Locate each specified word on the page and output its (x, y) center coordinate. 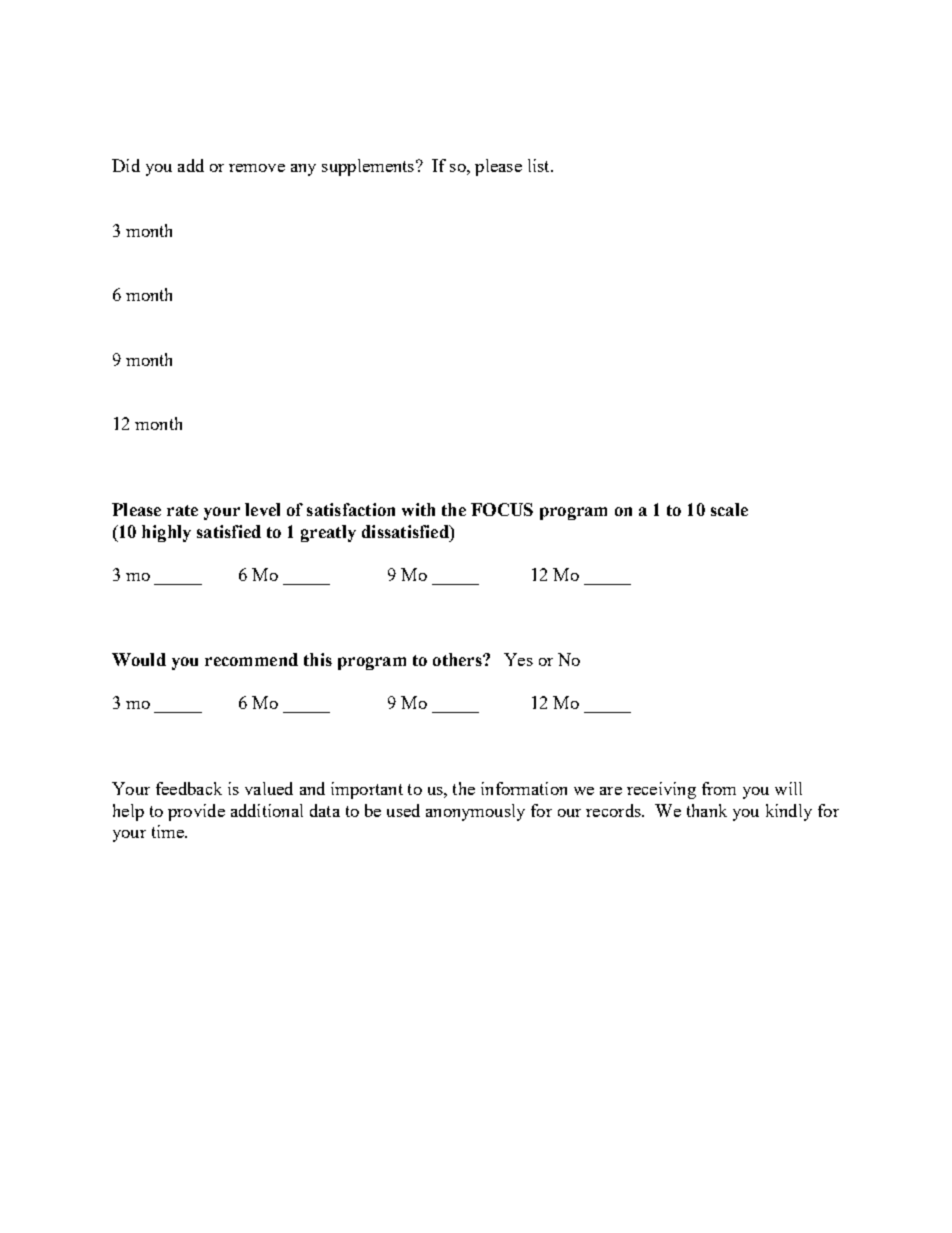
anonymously (475, 812)
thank (707, 810)
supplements (369, 167)
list (540, 165)
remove (257, 168)
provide (196, 812)
